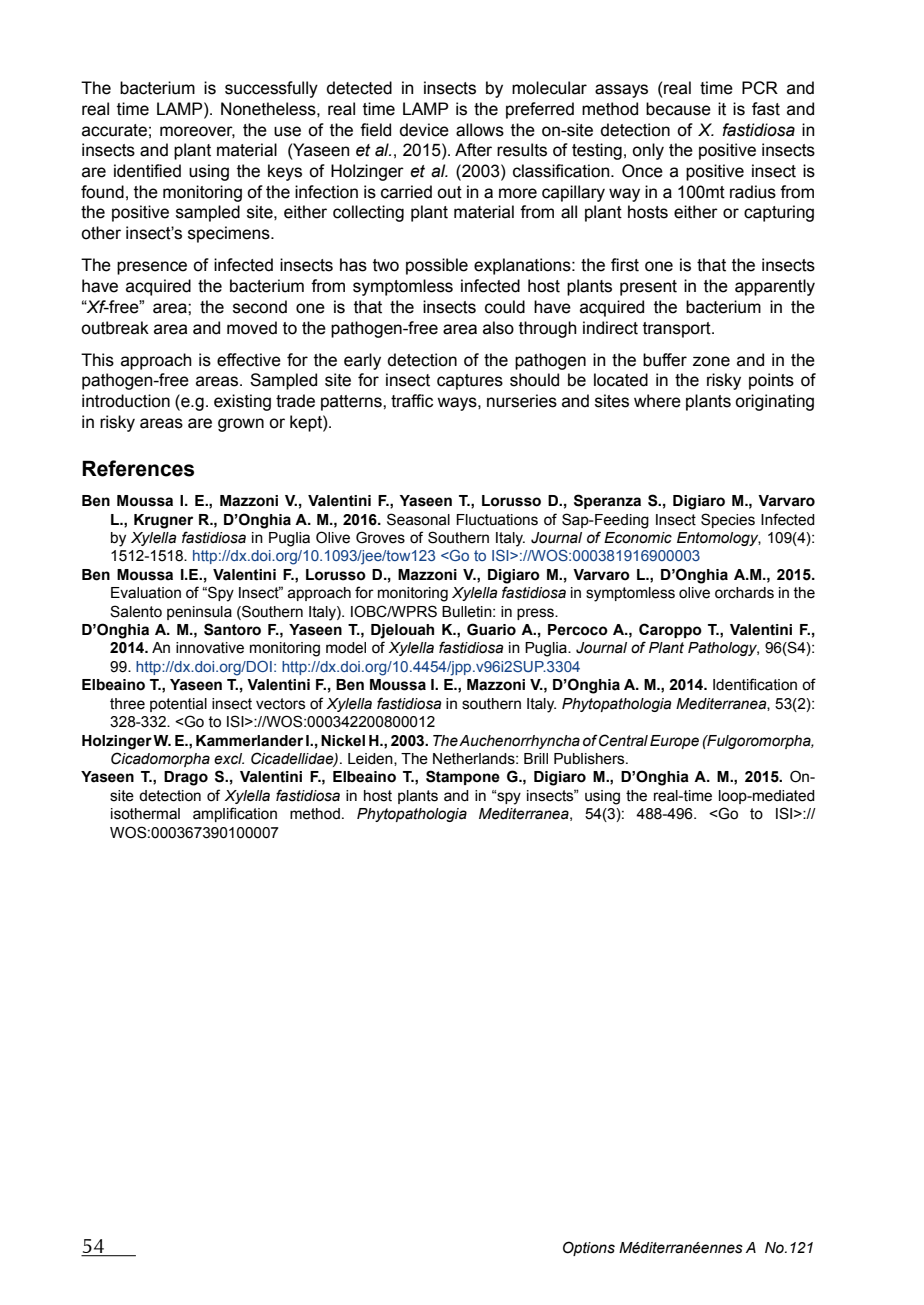 The width and height of the screenshot is (924, 1305). What do you see at coordinates (346, 648) in the screenshot?
I see `model` at bounding box center [346, 648].
